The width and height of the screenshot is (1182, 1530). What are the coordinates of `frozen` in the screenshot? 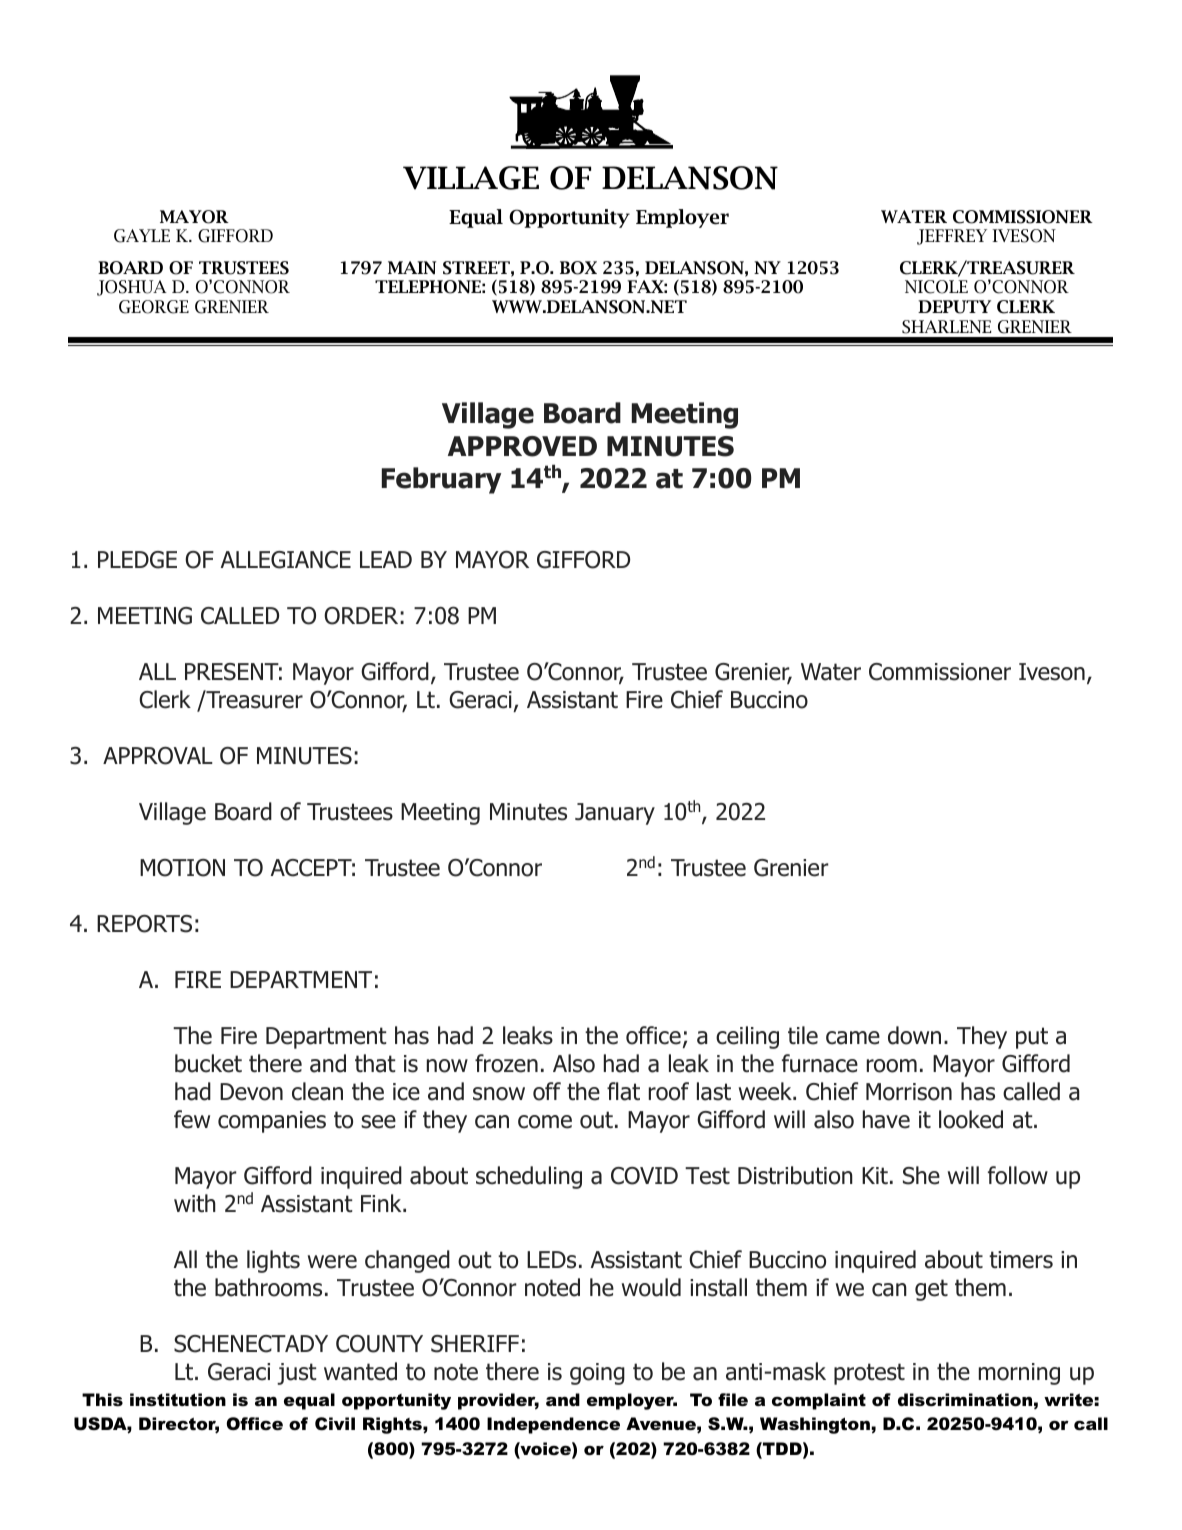 It's located at (506, 1063).
